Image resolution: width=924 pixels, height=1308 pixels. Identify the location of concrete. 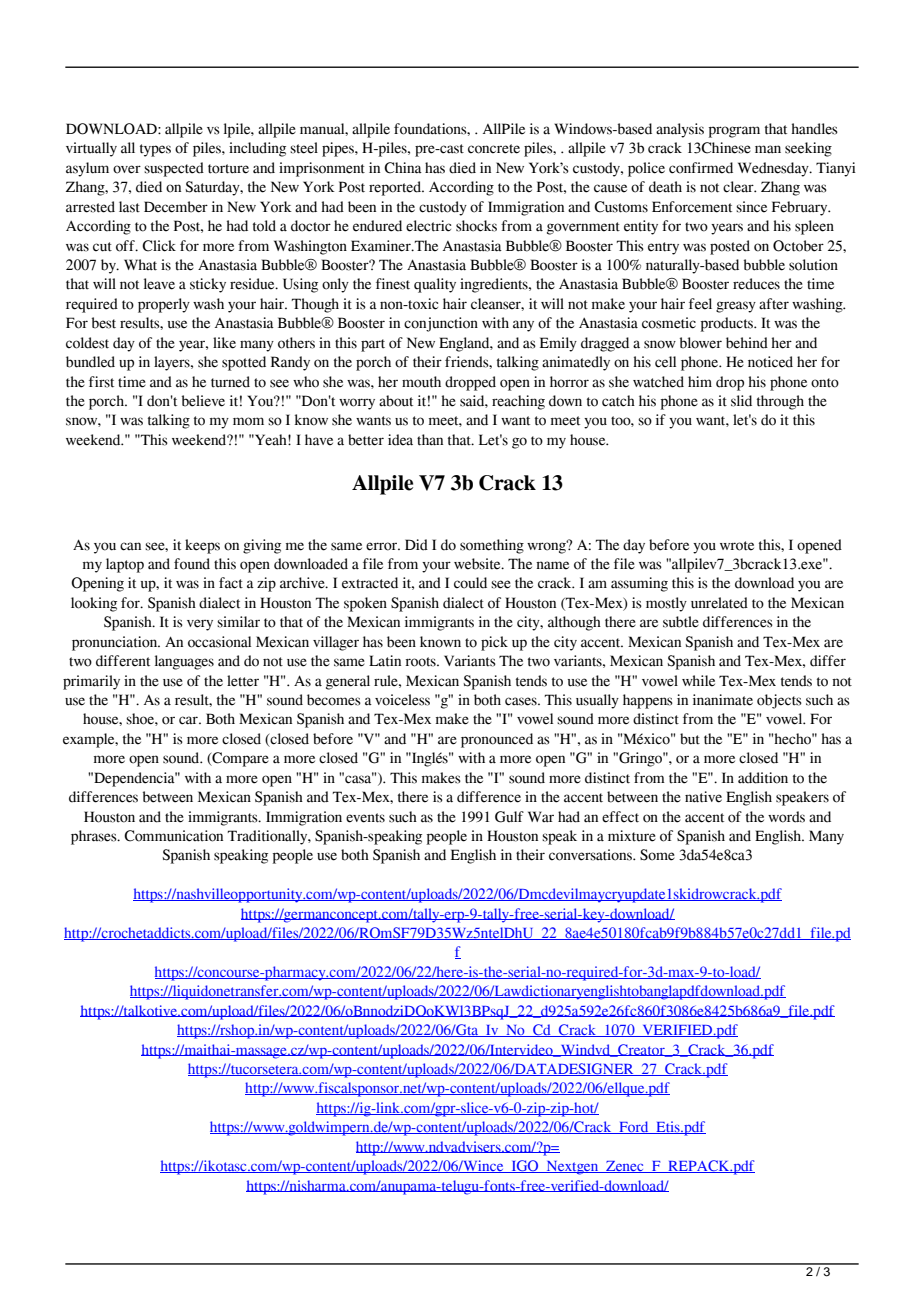
(494, 149).
